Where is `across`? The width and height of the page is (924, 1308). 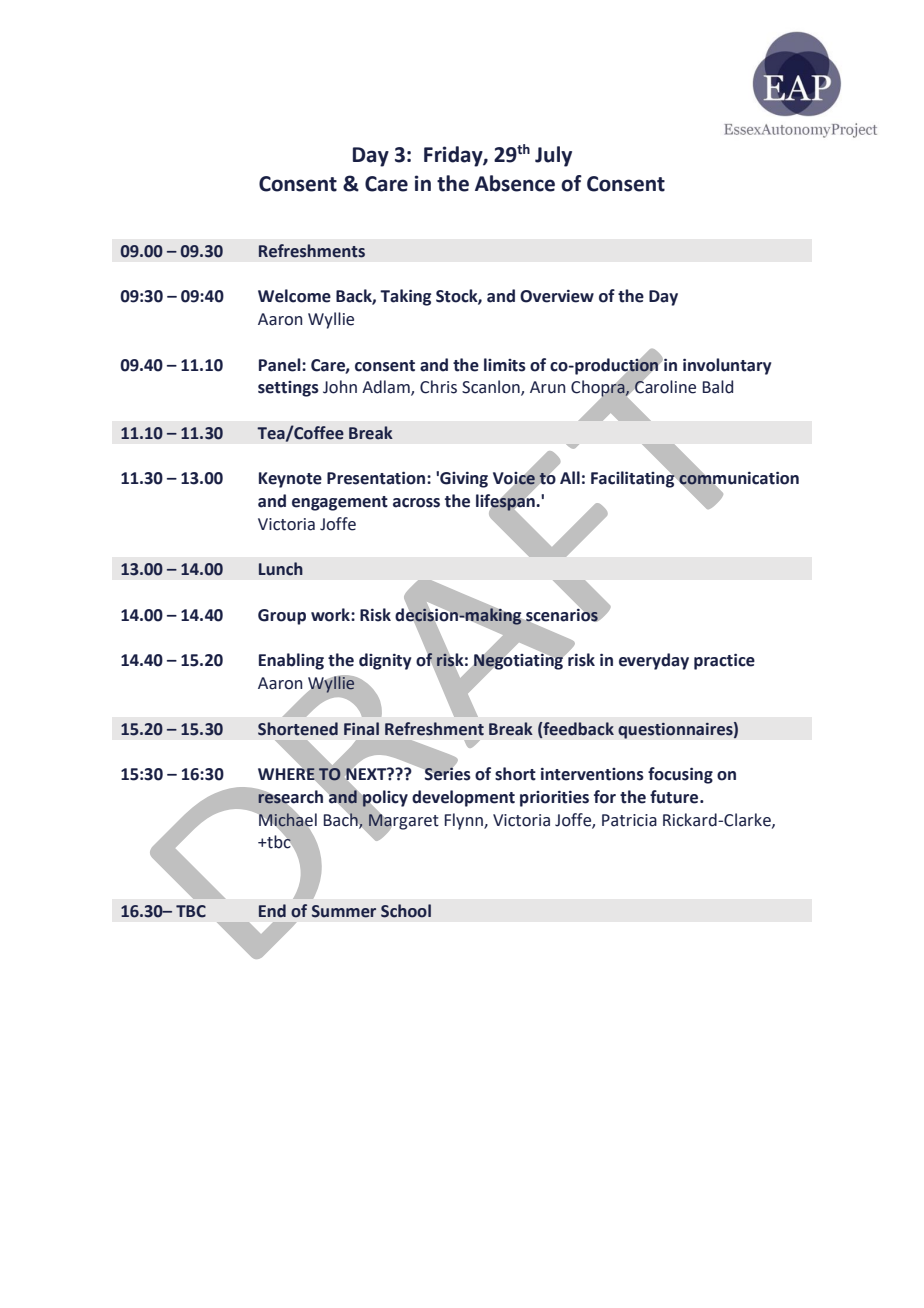
across is located at coordinates (416, 503).
